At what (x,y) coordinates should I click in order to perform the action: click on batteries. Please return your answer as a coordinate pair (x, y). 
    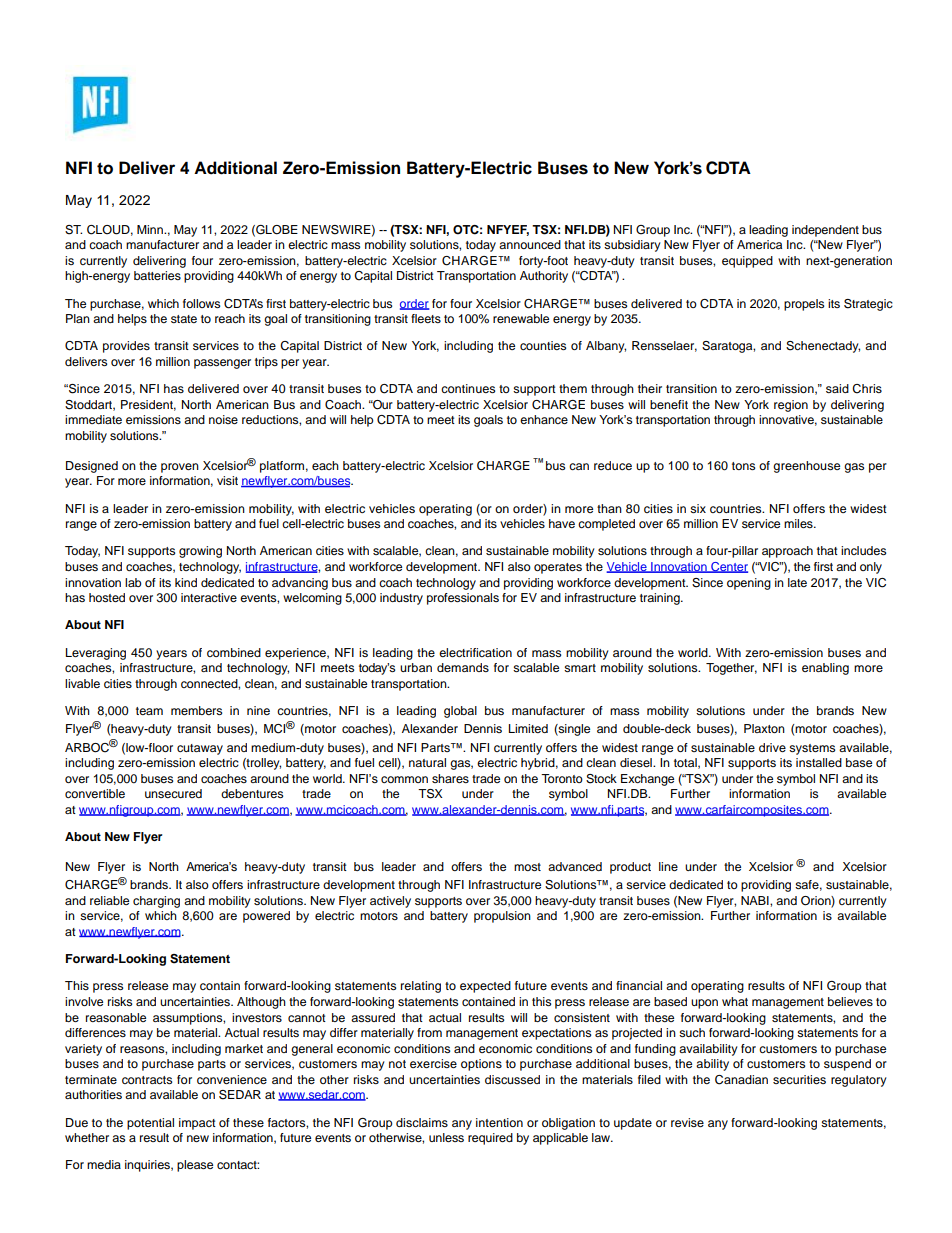
    Looking at the image, I should click on (157, 275).
